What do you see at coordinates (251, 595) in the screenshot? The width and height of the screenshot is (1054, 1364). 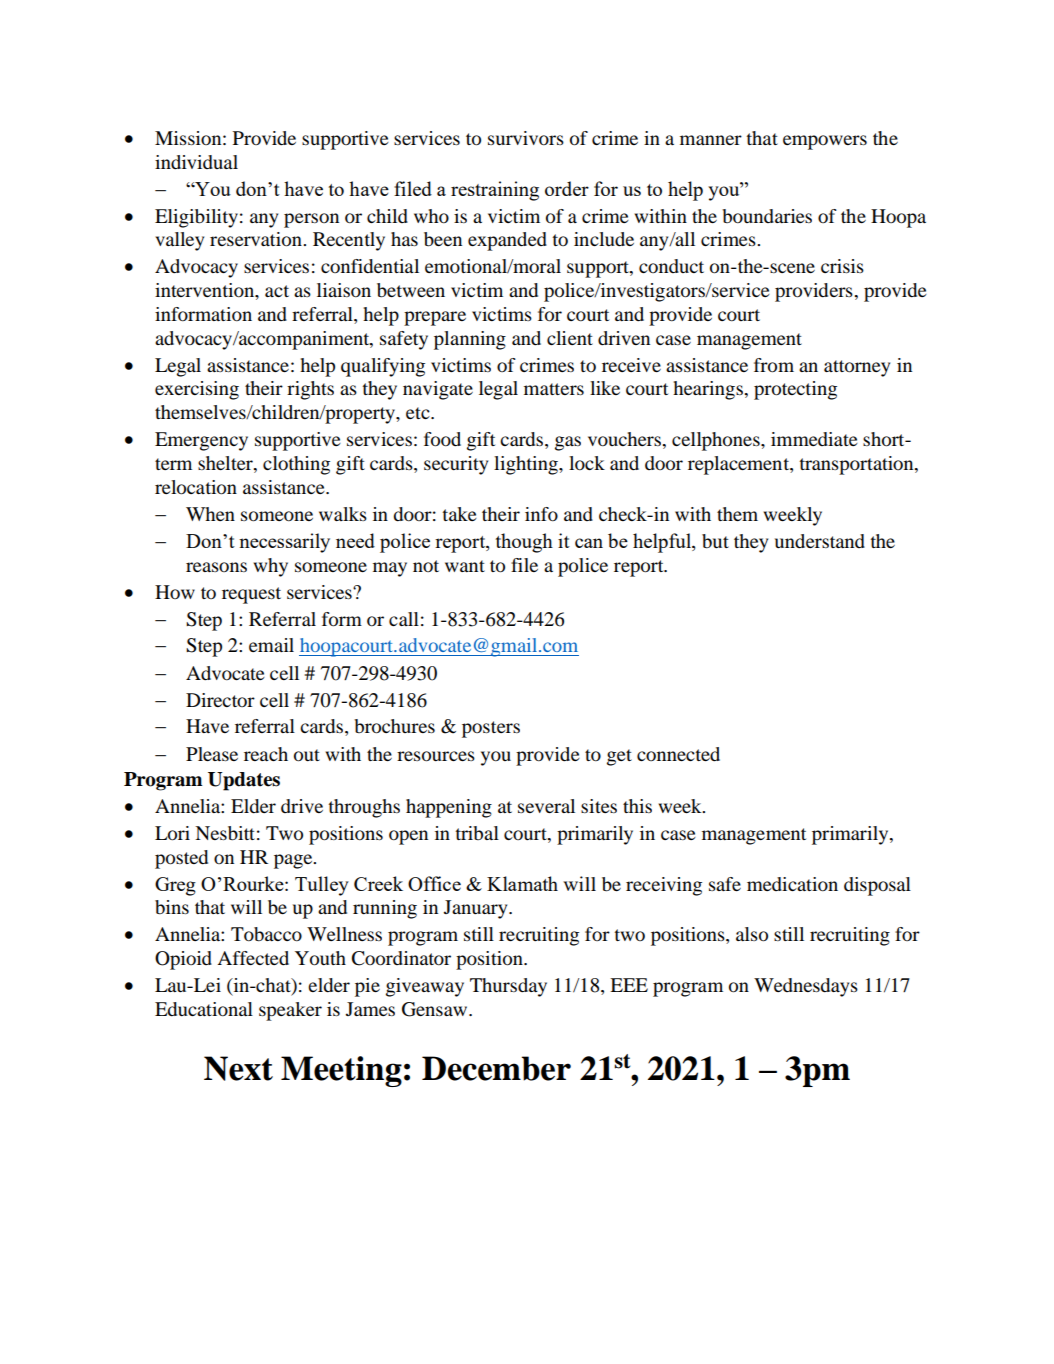 I see `request` at bounding box center [251, 595].
